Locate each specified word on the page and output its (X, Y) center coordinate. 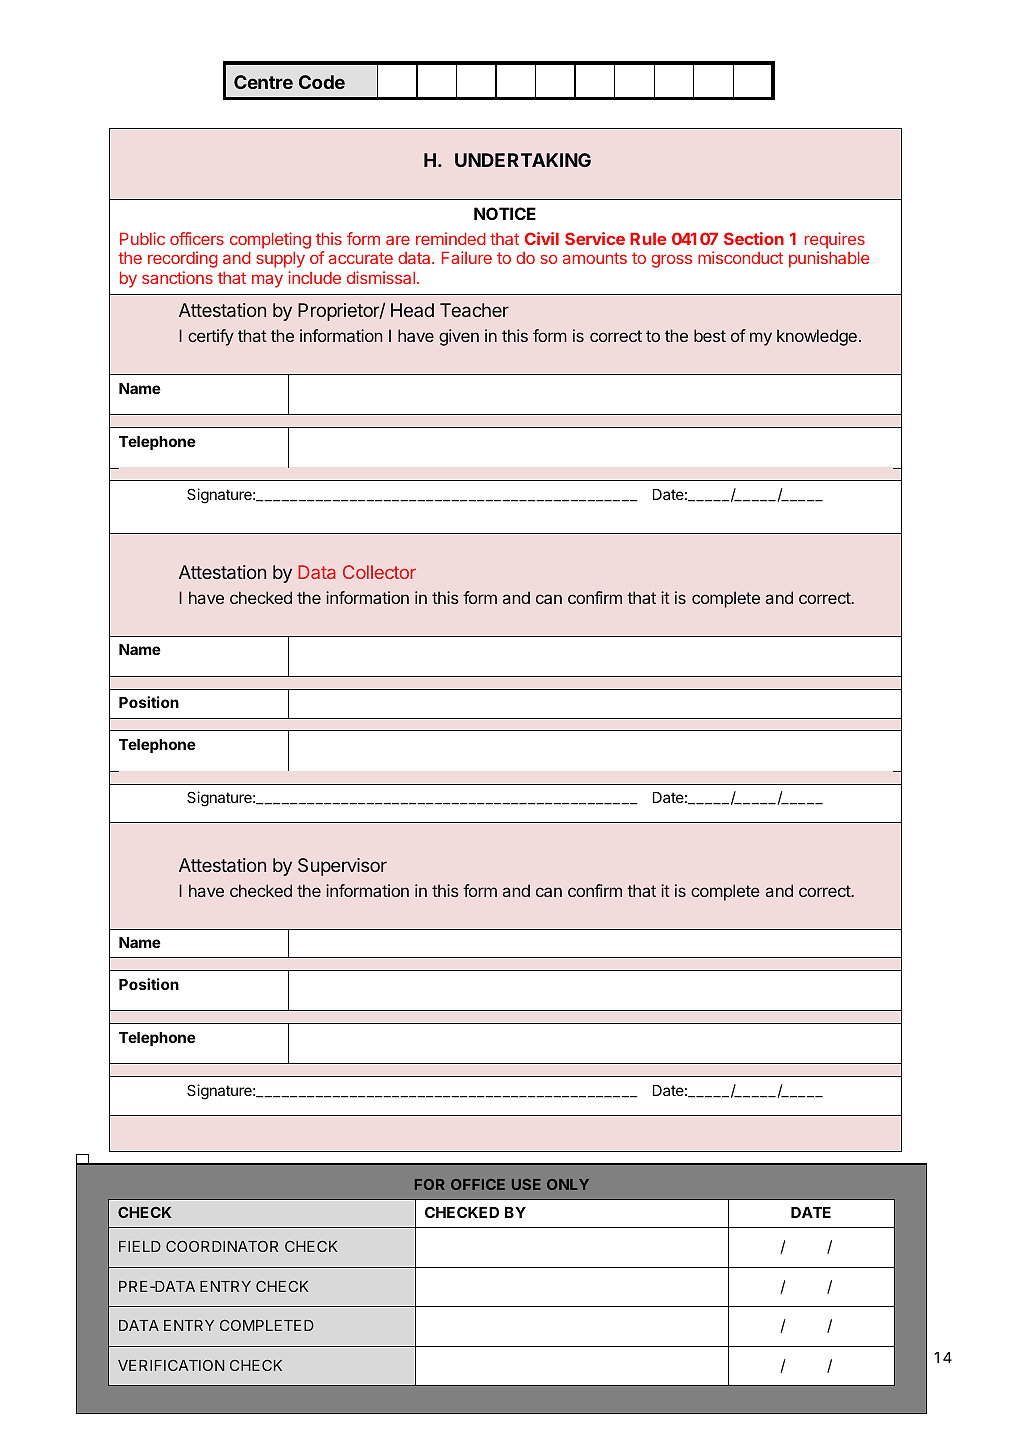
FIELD (140, 1246)
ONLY (568, 1184)
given (459, 337)
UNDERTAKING (523, 160)
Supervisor (342, 867)
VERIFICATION (171, 1365)
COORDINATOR (222, 1246)
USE (526, 1184)
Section (754, 238)
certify (211, 337)
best (710, 335)
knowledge (817, 337)
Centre (263, 82)
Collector (379, 572)
